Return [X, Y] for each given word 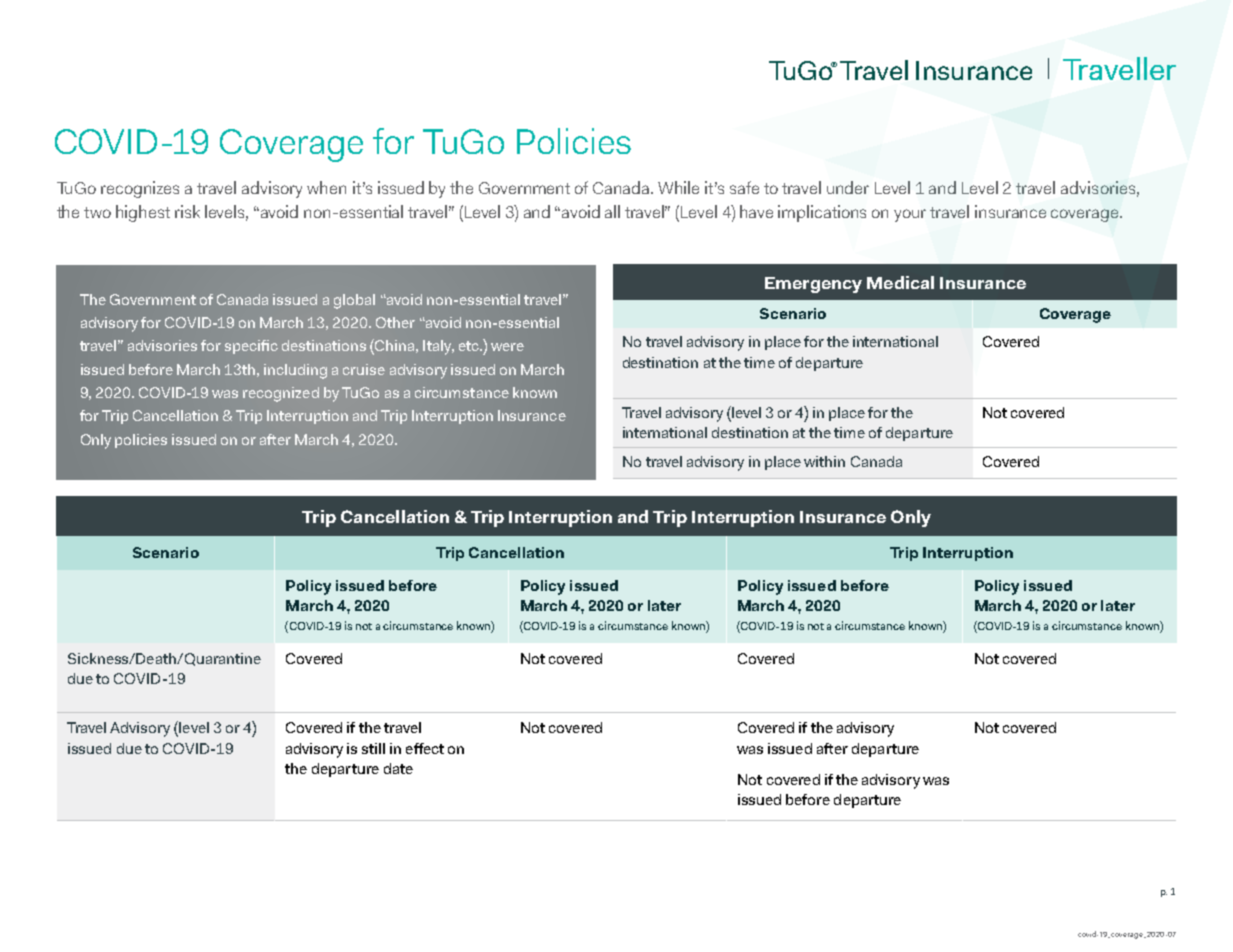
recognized [281, 394]
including [295, 371]
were [507, 347]
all [612, 211]
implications [822, 213]
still [373, 748]
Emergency [813, 285]
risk [187, 211]
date [398, 768]
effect [425, 748]
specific [251, 347]
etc [470, 346]
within [824, 461]
